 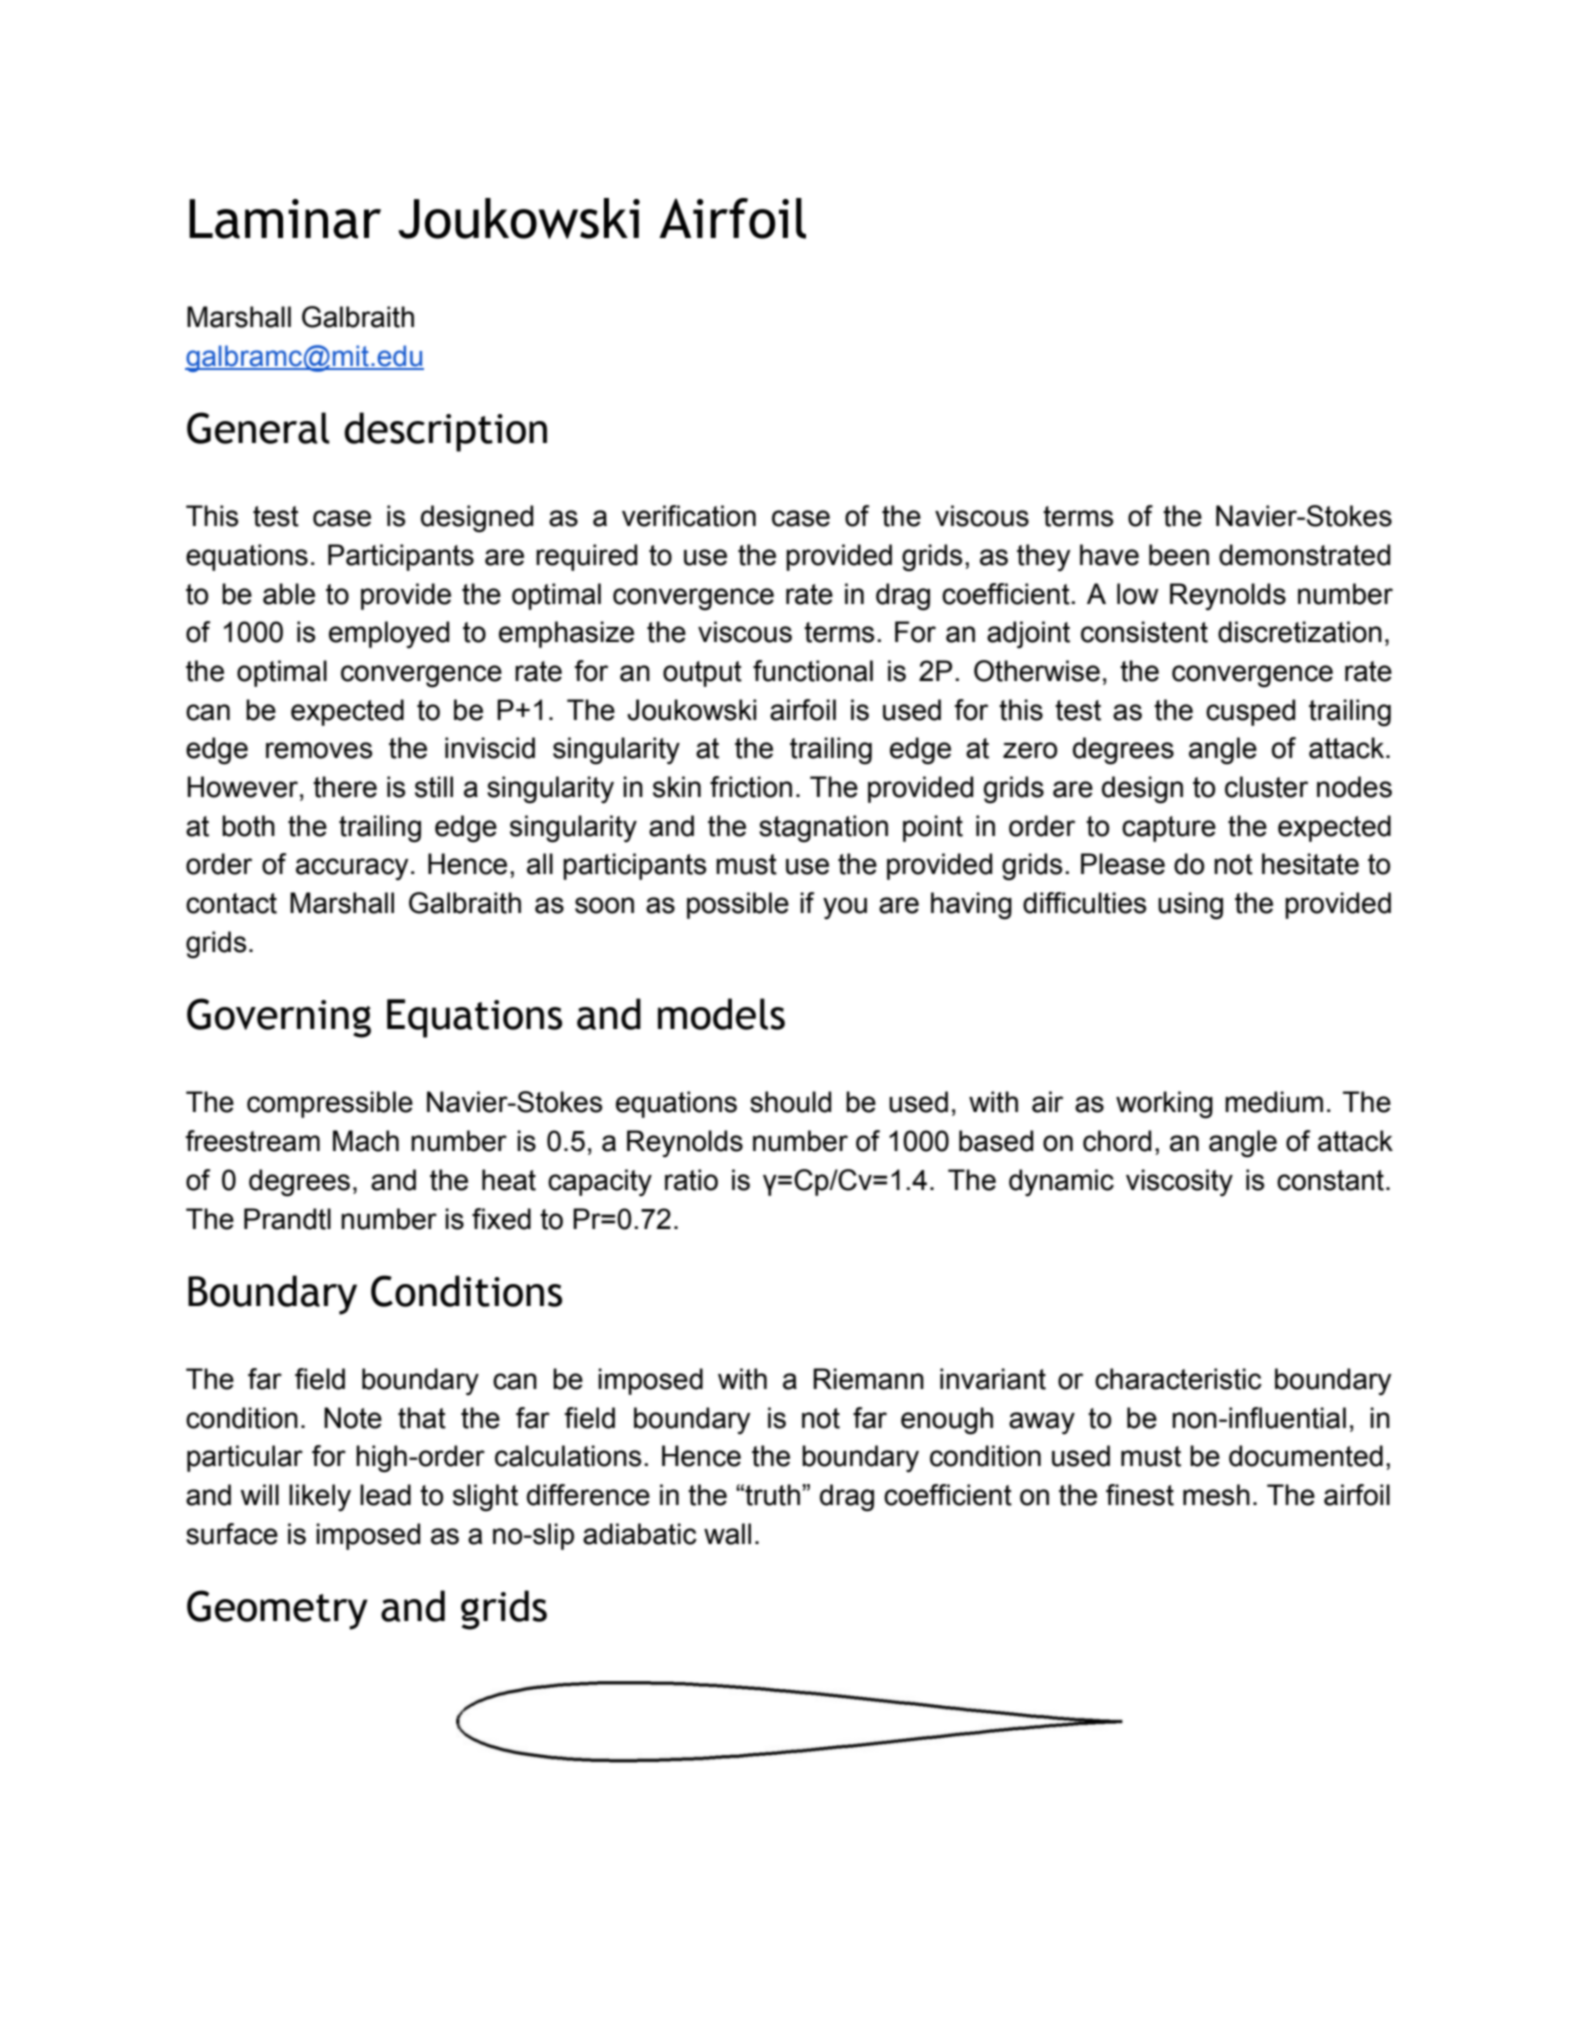 What do you see at coordinates (1190, 906) in the document?
I see `using` at bounding box center [1190, 906].
